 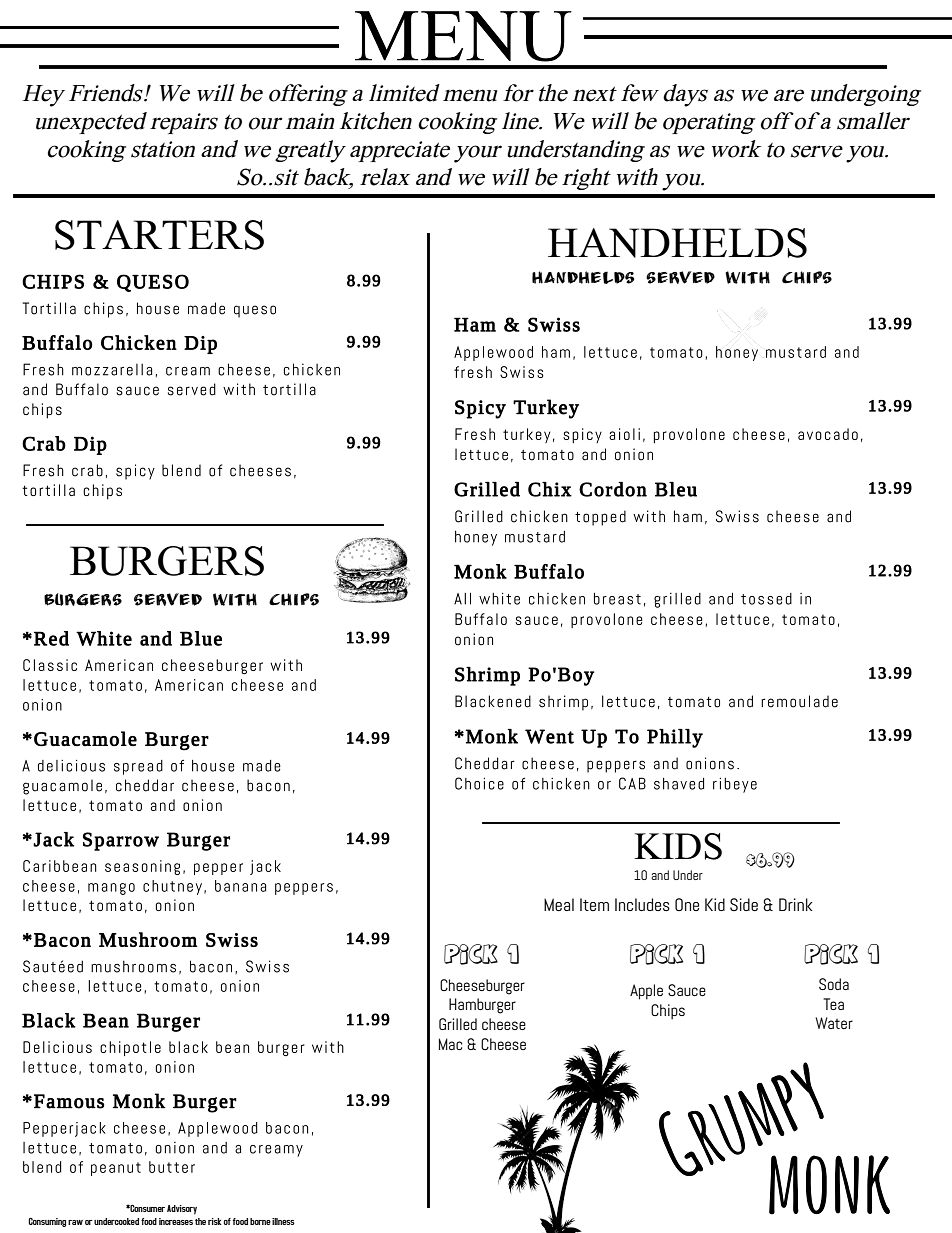 I want to click on Item, so click(x=594, y=904).
